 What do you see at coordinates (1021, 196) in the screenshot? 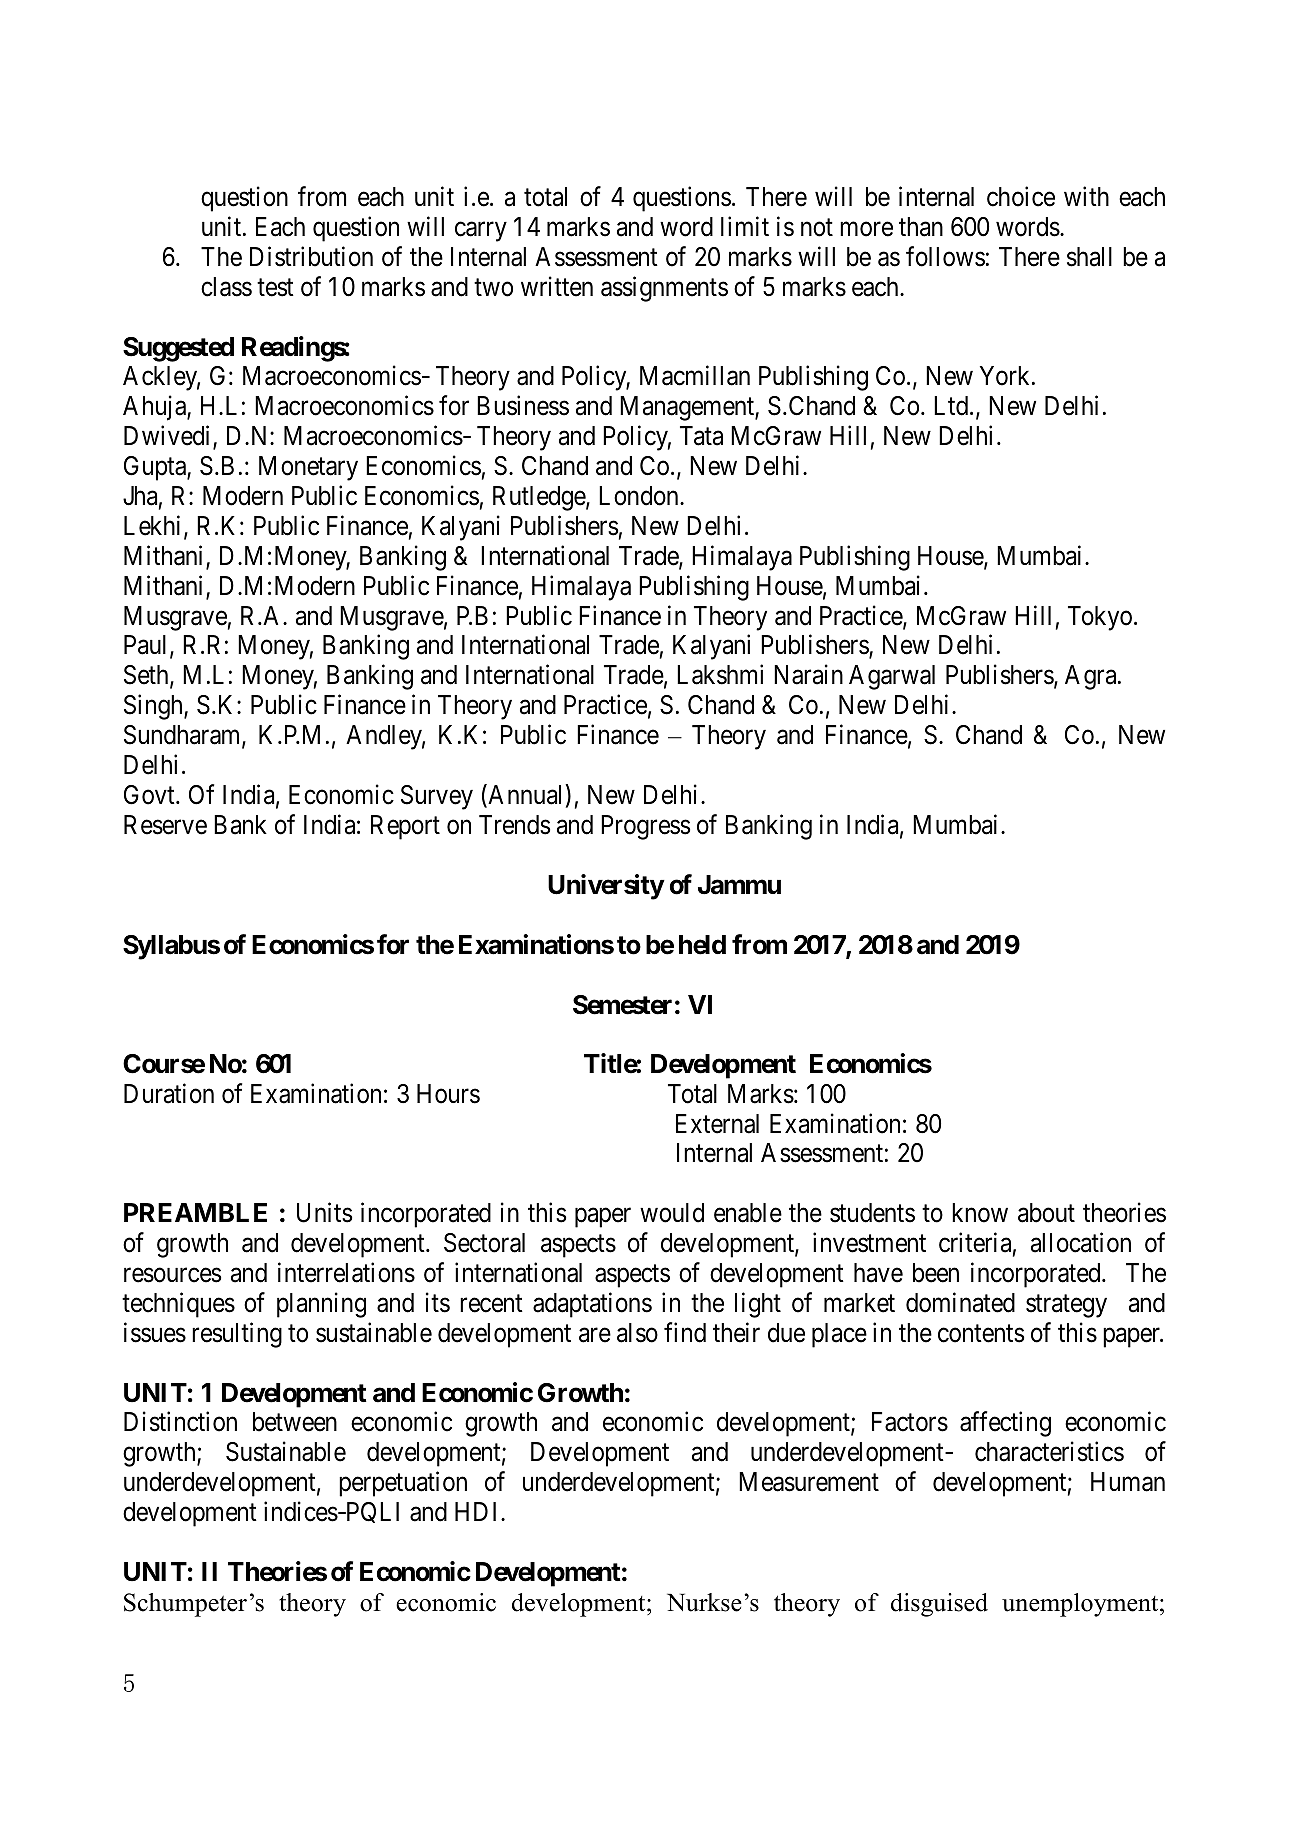
I see `choice` at bounding box center [1021, 196].
